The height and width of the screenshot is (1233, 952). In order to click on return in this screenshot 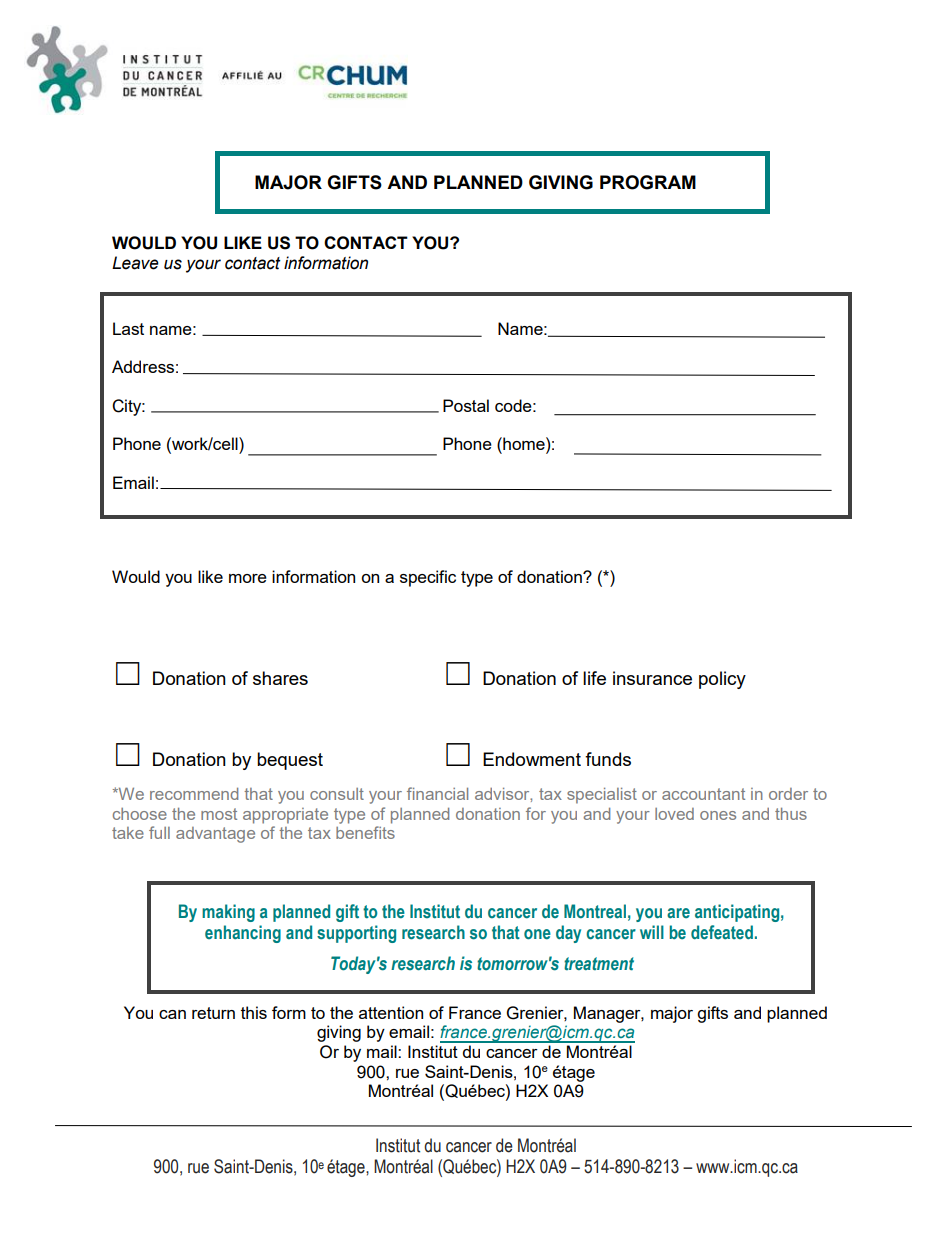, I will do `click(213, 1013)`.
